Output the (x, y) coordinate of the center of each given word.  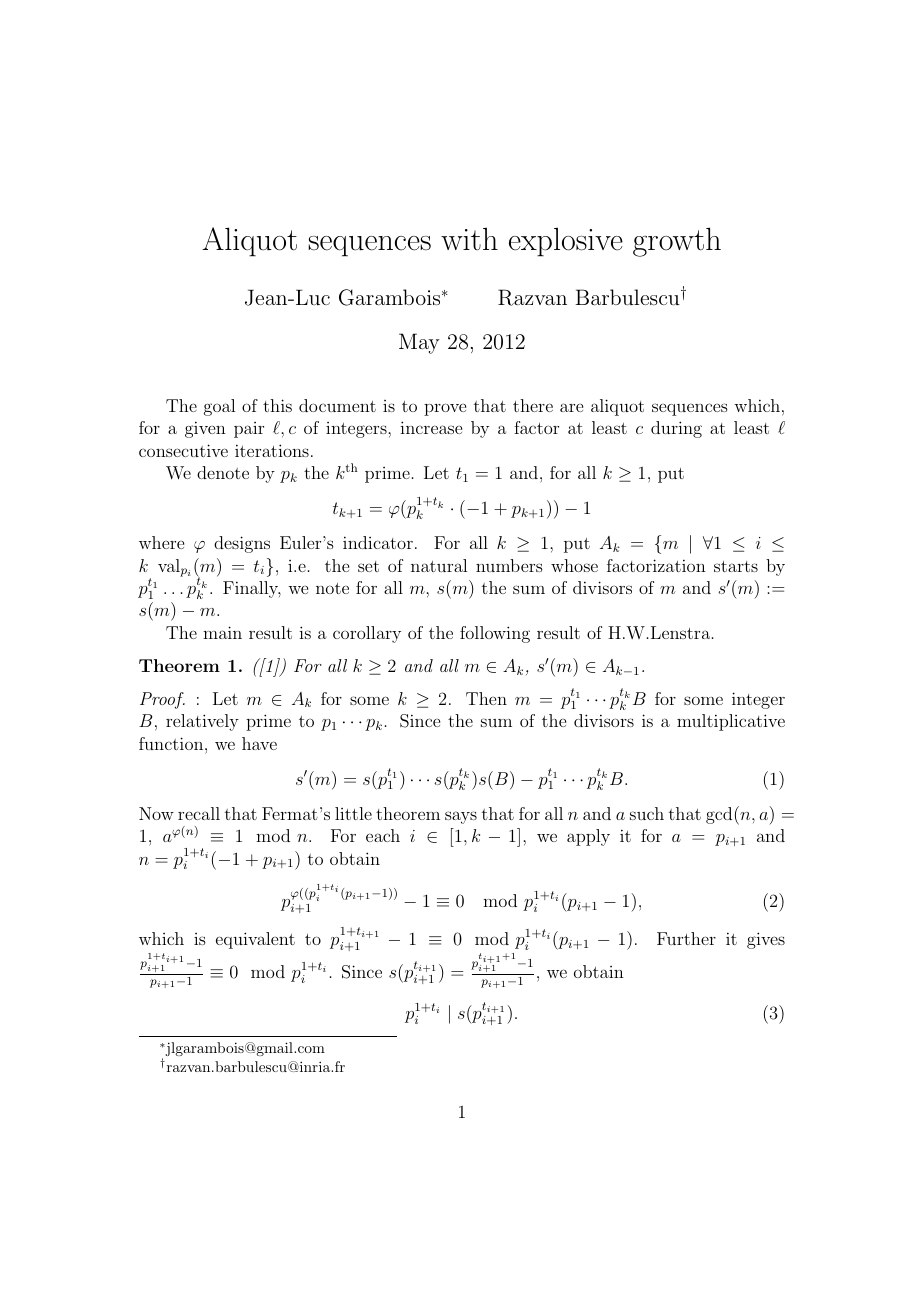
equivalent (255, 940)
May (419, 343)
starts (736, 566)
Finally (252, 589)
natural (439, 565)
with (469, 238)
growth (677, 242)
